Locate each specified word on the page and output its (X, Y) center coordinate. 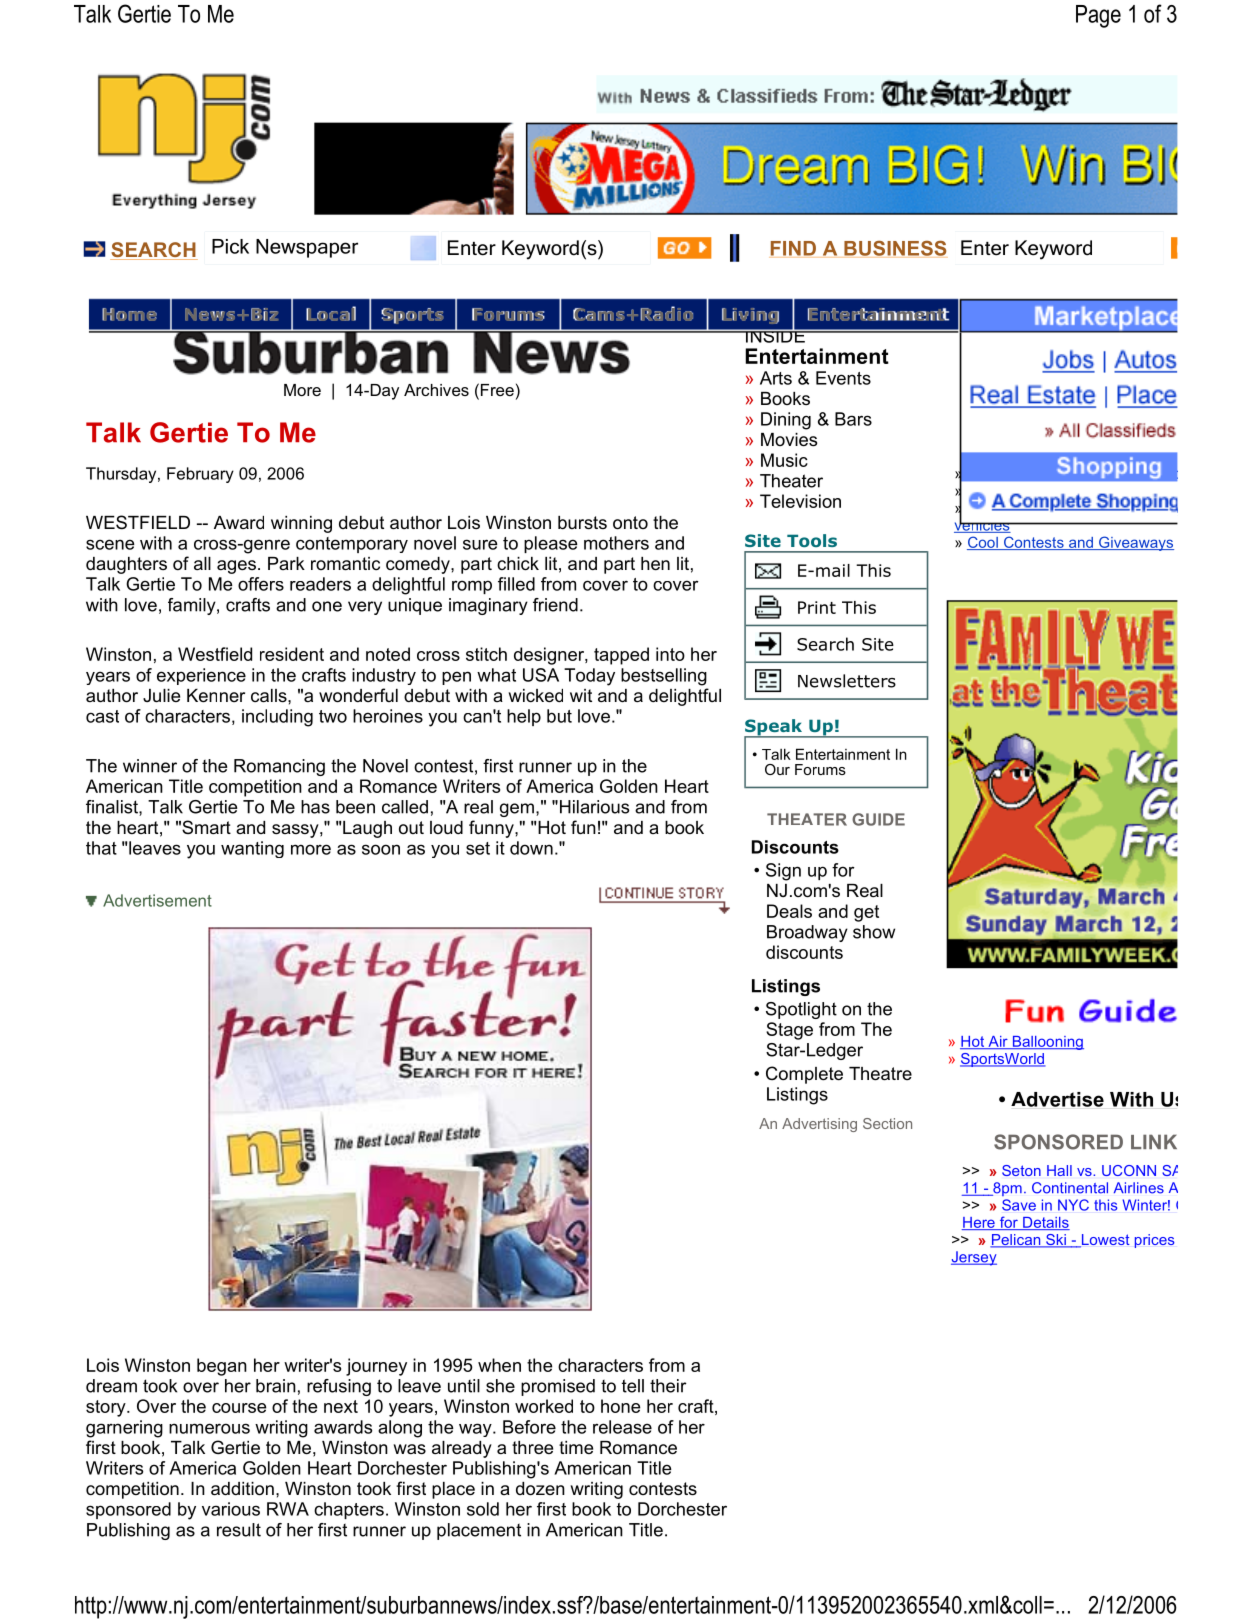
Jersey (974, 1258)
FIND (793, 248)
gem (517, 810)
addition (242, 1489)
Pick (230, 246)
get (866, 913)
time (576, 1447)
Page (1098, 16)
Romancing (279, 767)
